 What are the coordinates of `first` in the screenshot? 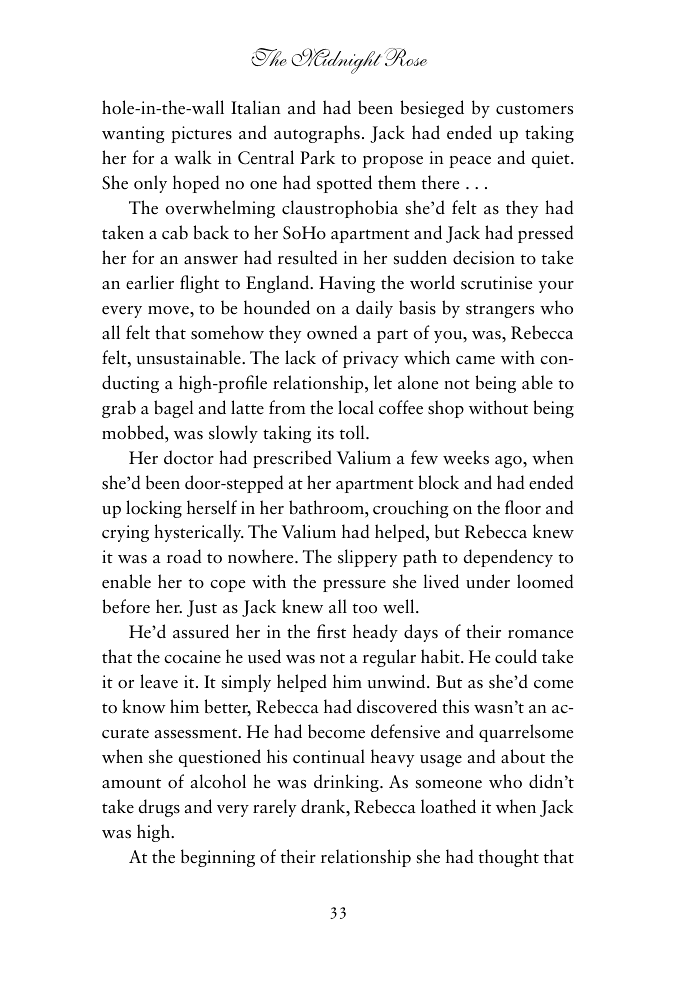 It's located at (331, 631).
